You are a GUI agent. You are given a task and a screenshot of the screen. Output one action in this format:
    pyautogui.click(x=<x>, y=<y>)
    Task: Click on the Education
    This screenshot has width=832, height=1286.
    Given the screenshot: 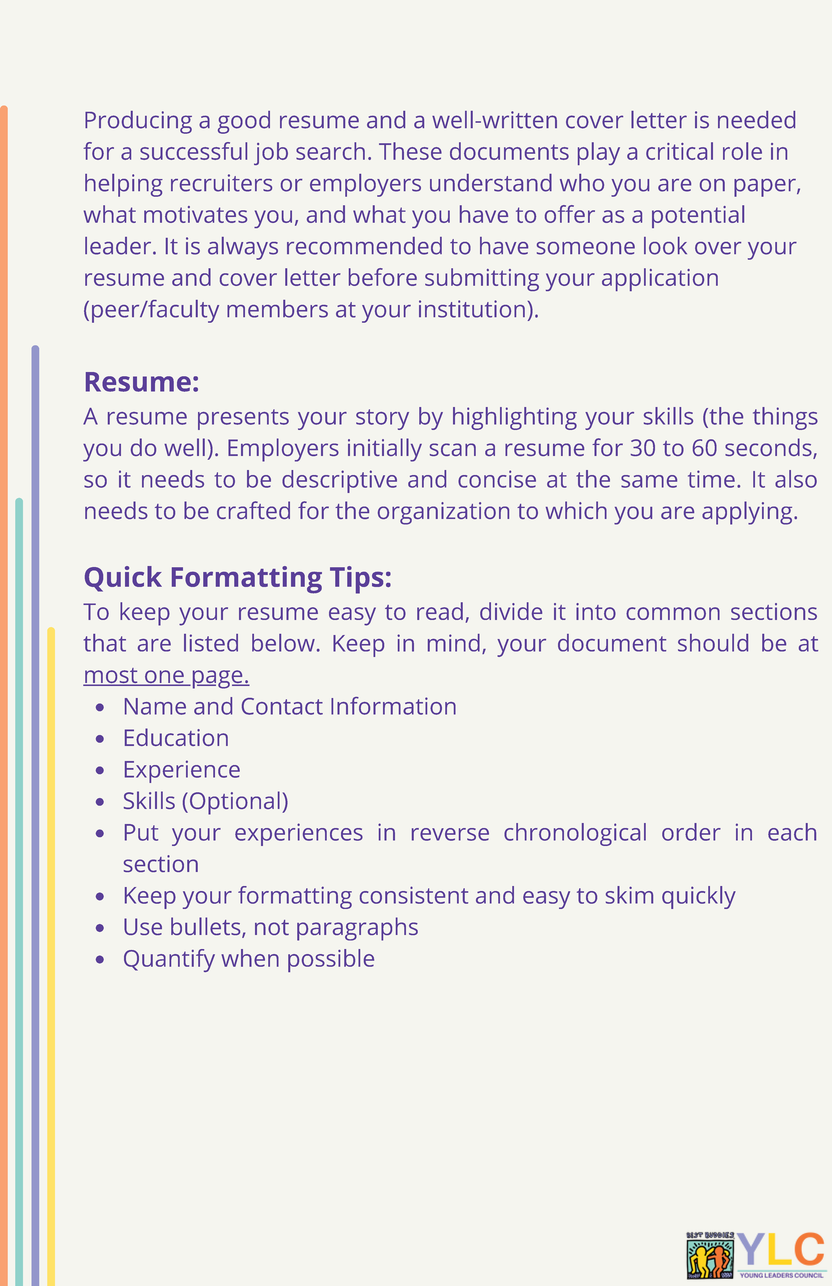 What is the action you would take?
    pyautogui.click(x=176, y=737)
